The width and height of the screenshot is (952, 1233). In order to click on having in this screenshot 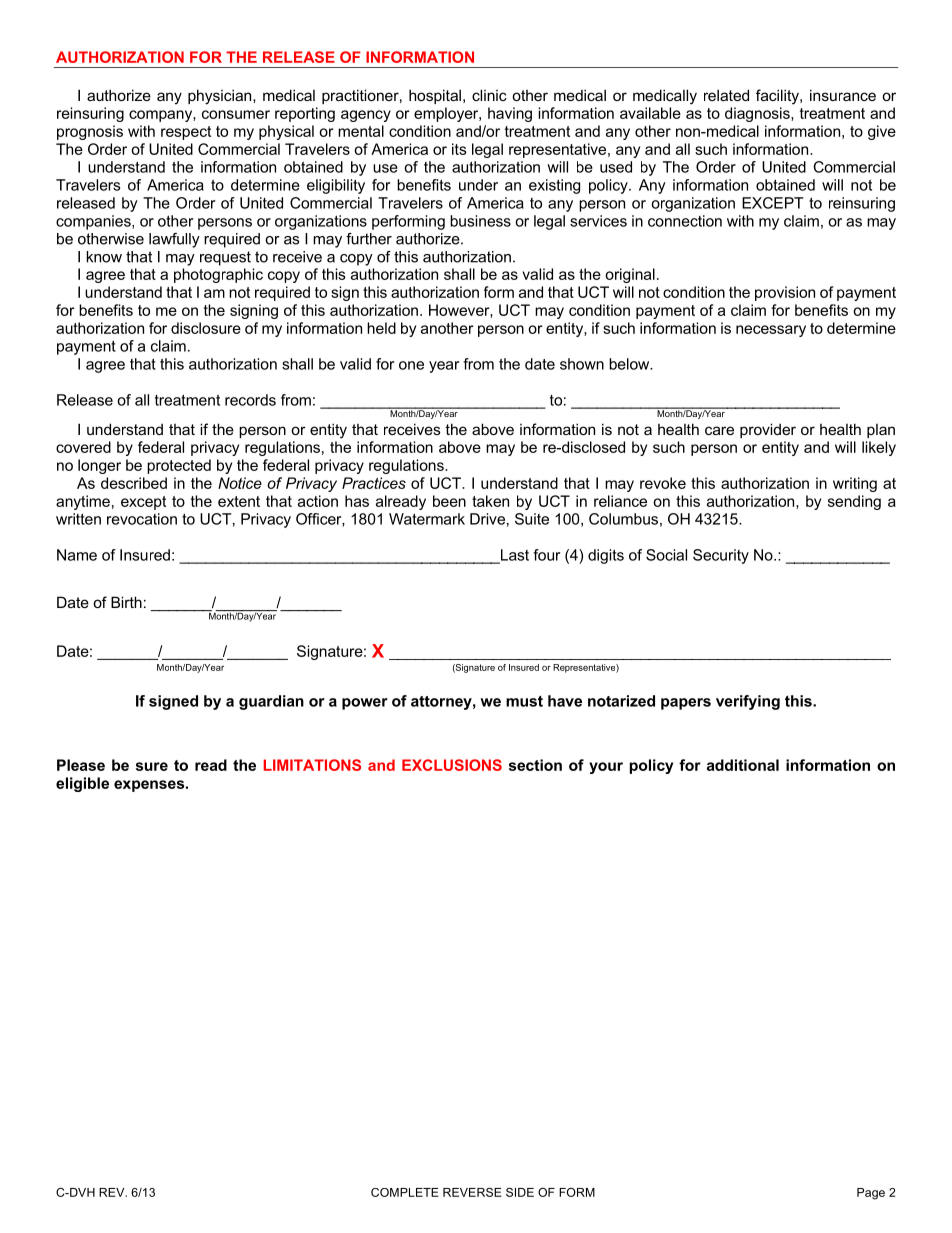, I will do `click(510, 114)`.
